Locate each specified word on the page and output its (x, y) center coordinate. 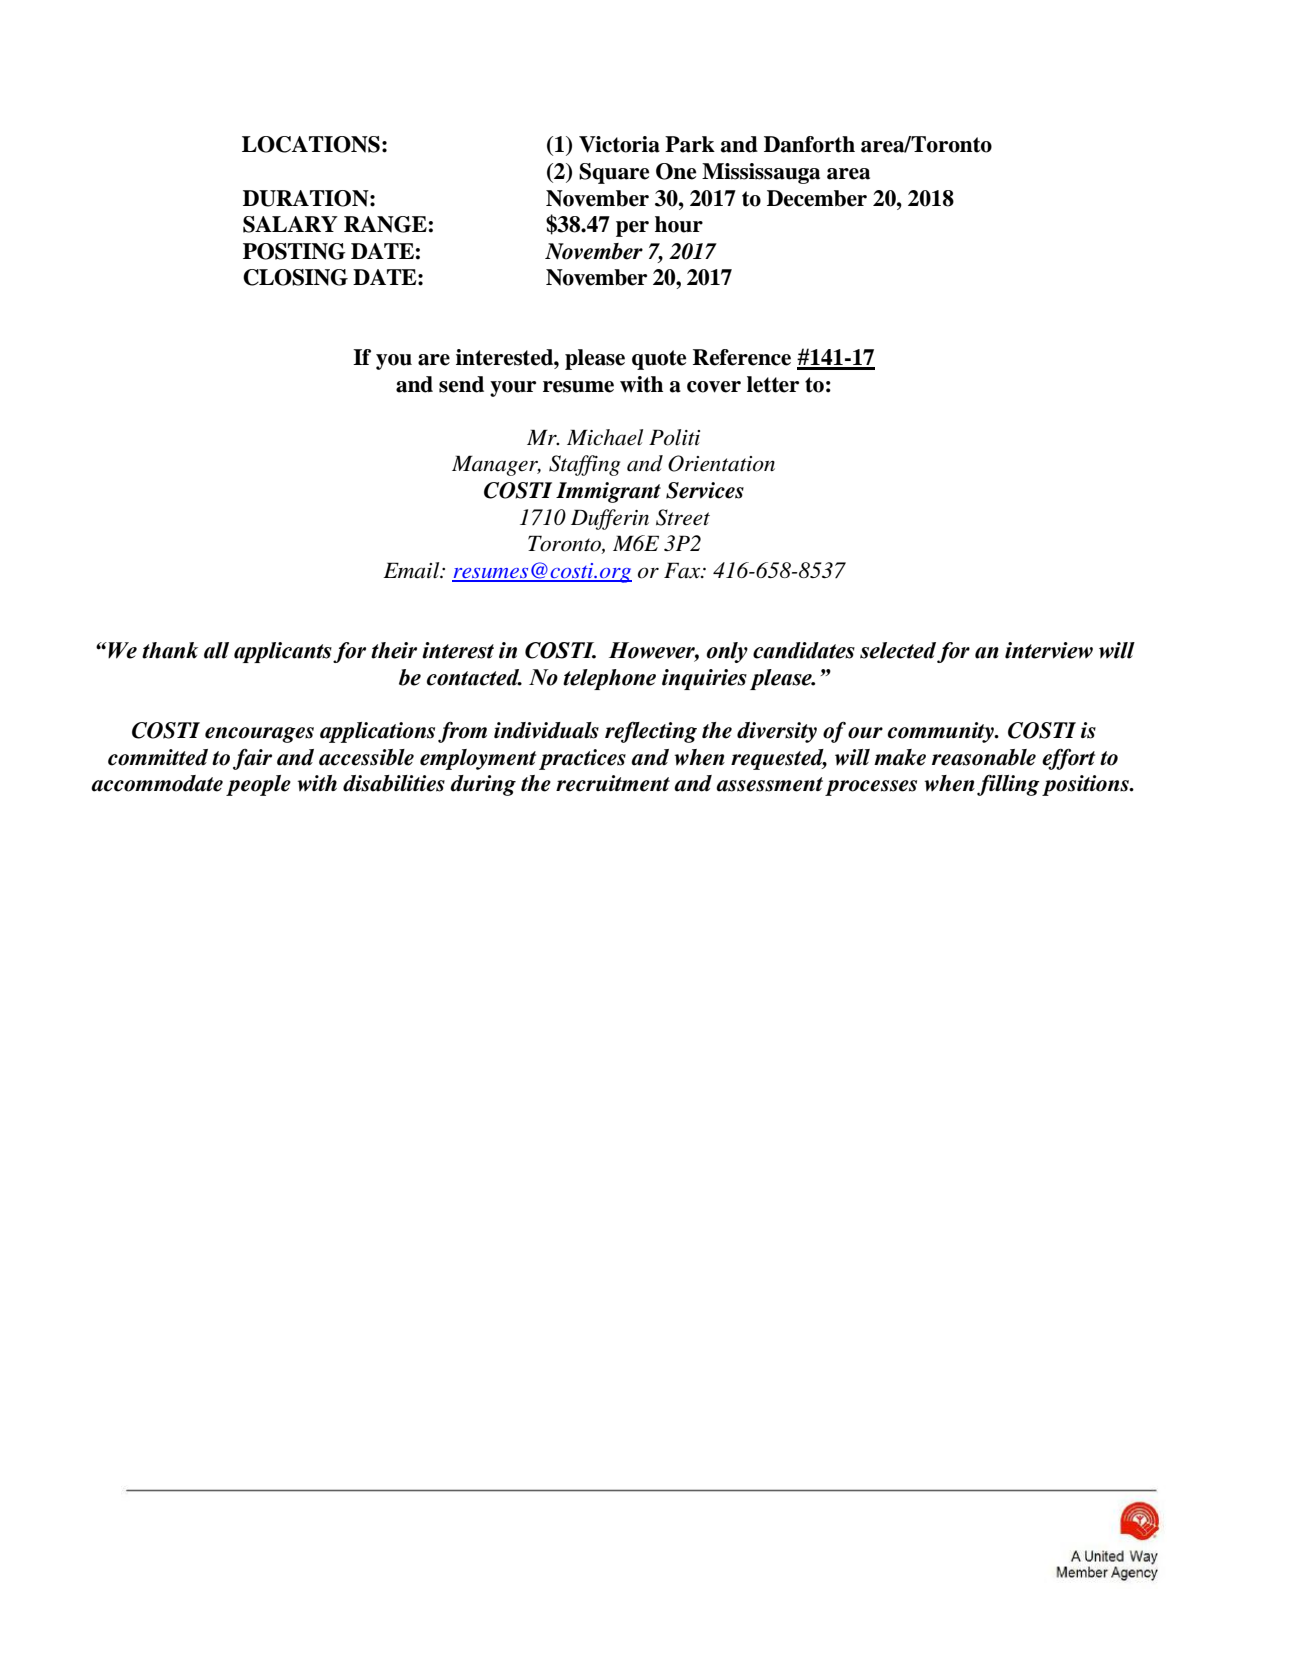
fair (252, 759)
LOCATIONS (311, 144)
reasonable (984, 757)
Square (614, 173)
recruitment (613, 783)
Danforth (809, 144)
